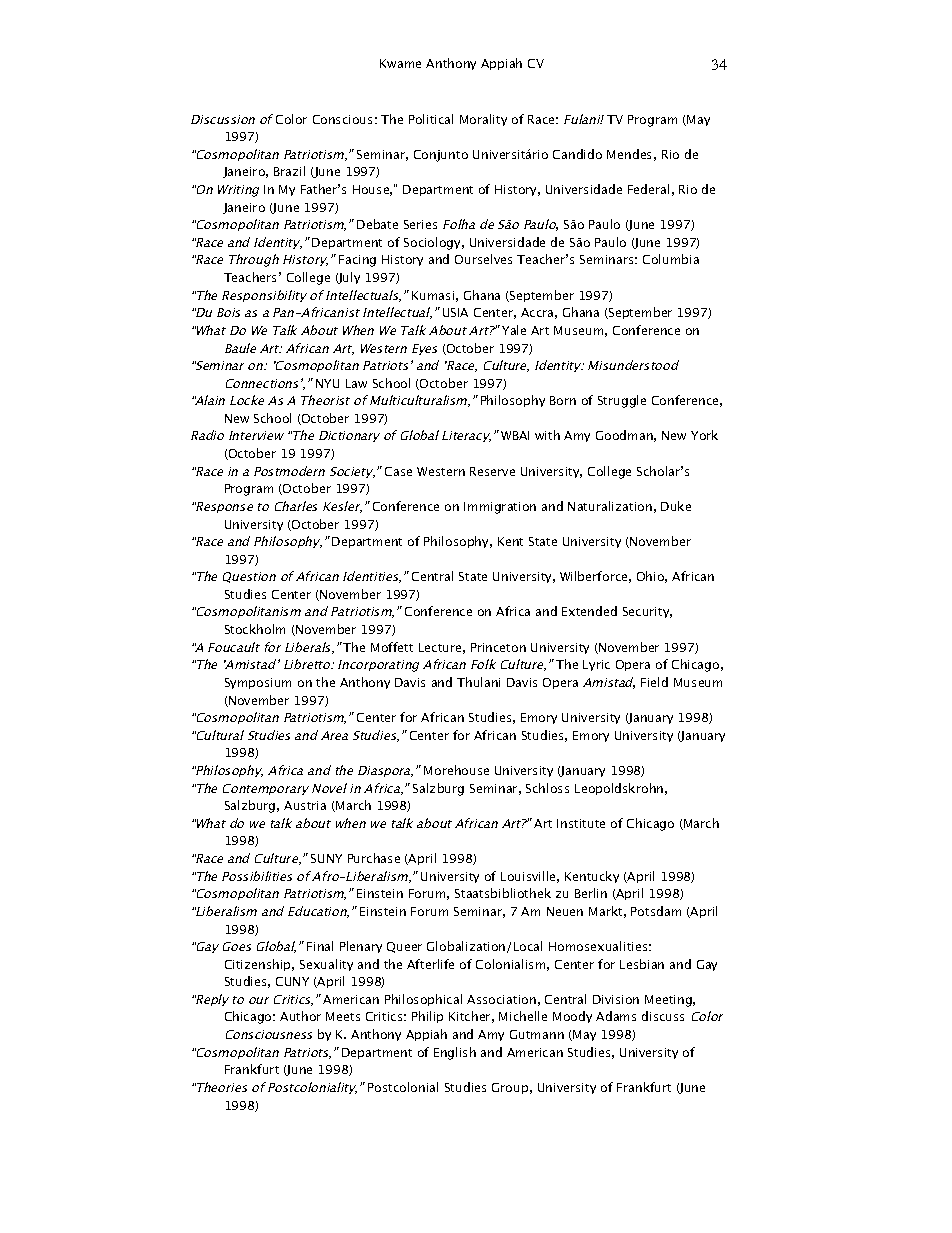  What do you see at coordinates (483, 120) in the screenshot?
I see `Morality` at bounding box center [483, 120].
